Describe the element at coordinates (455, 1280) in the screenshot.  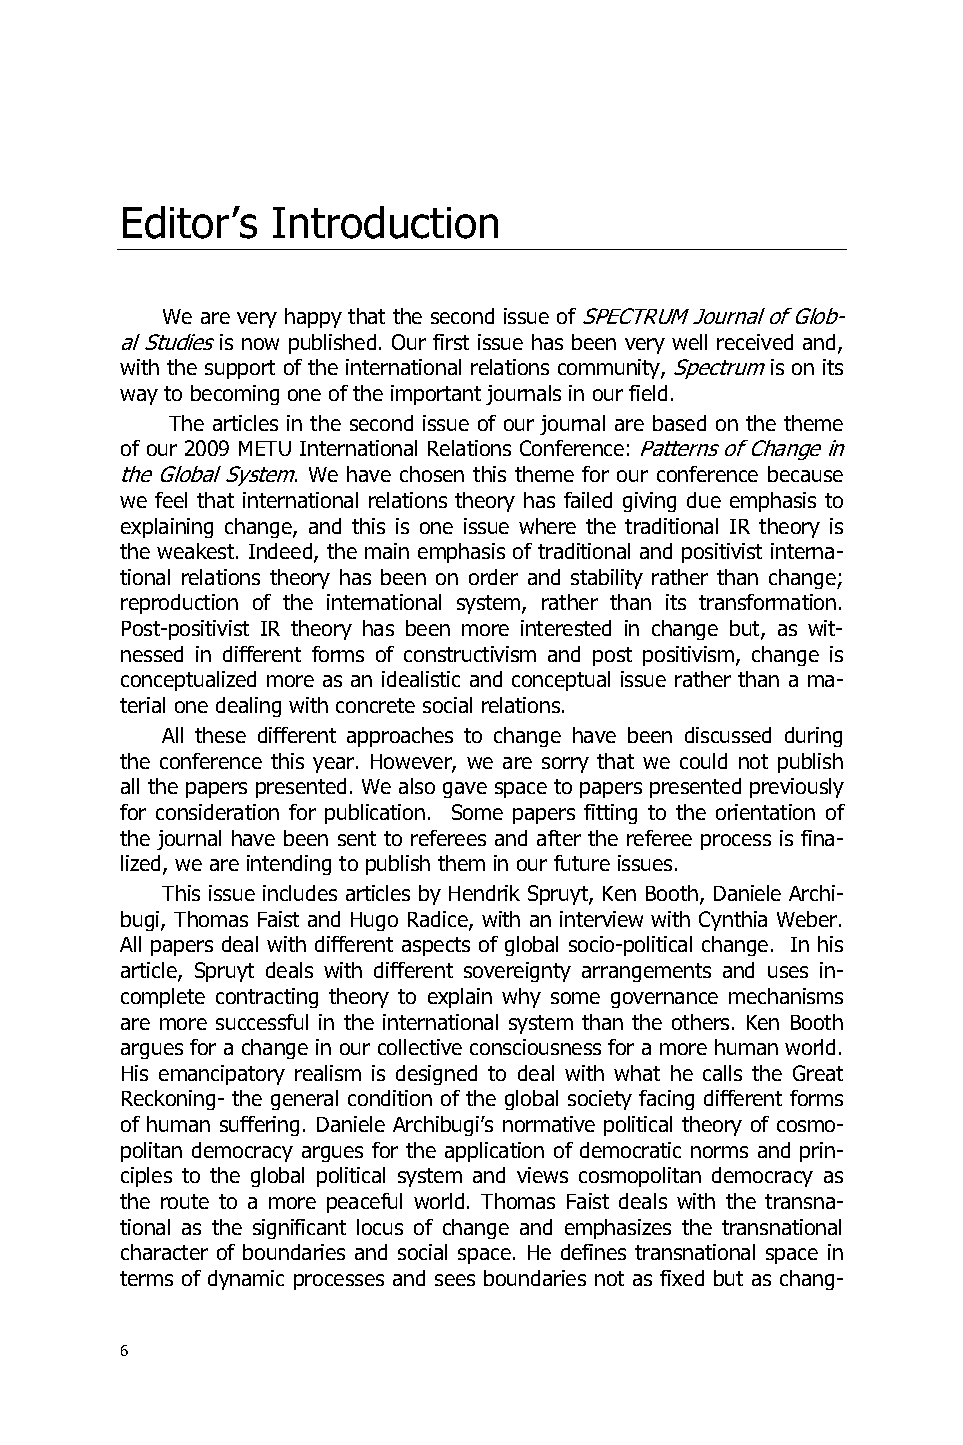
I see `sees` at that location.
